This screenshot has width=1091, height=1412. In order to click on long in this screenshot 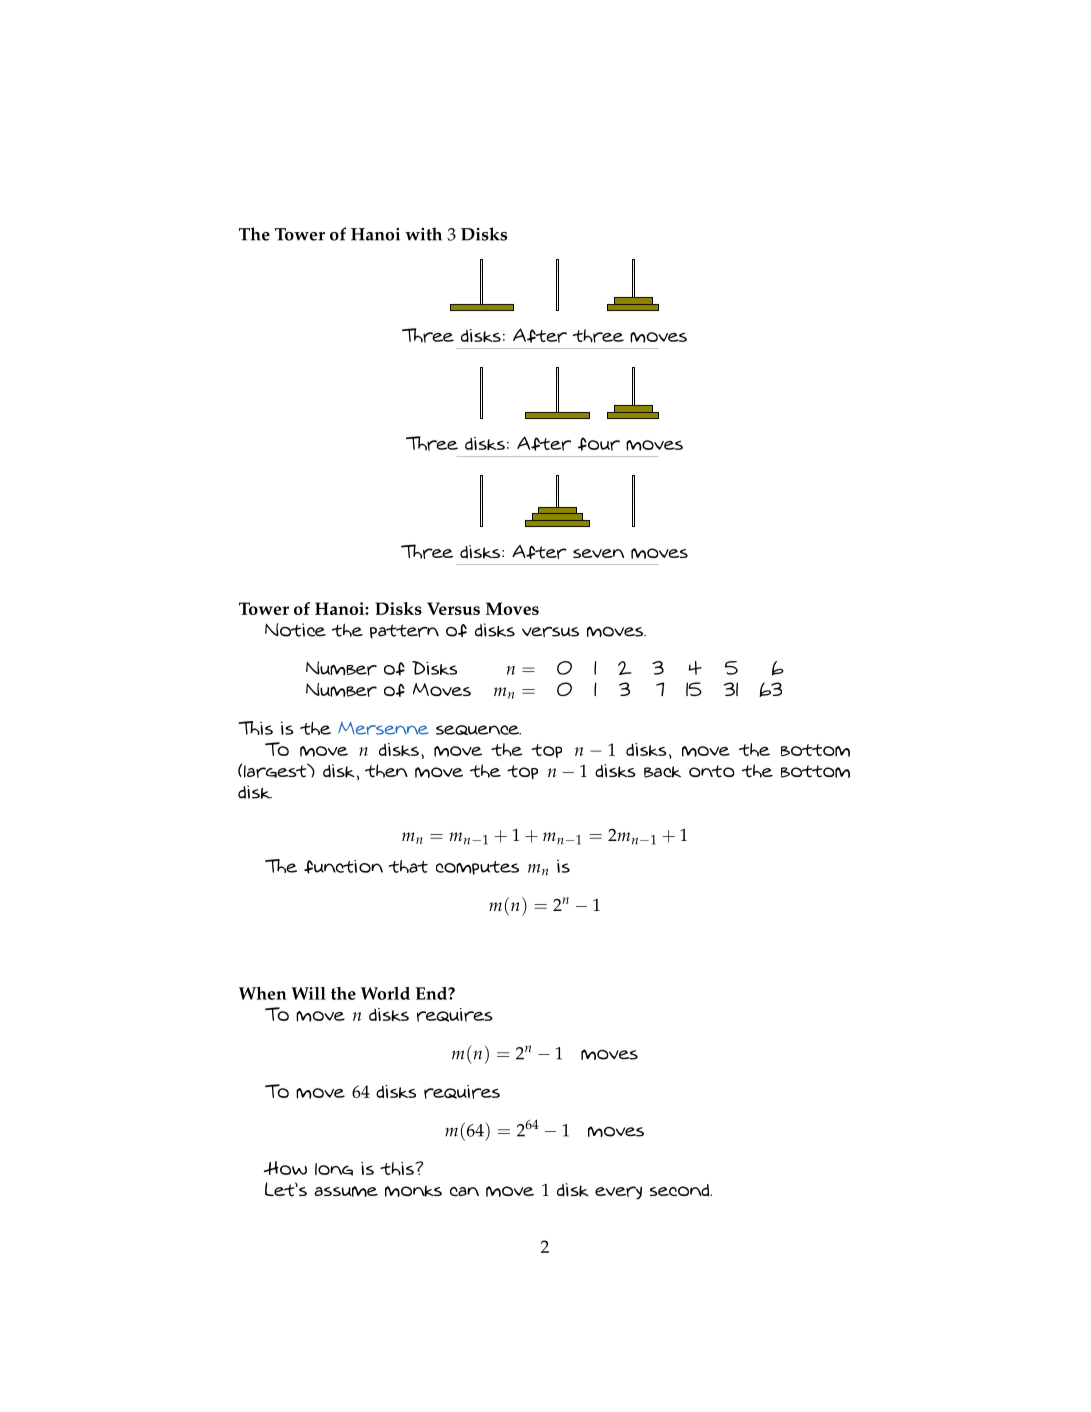, I will do `click(334, 1169)`.
